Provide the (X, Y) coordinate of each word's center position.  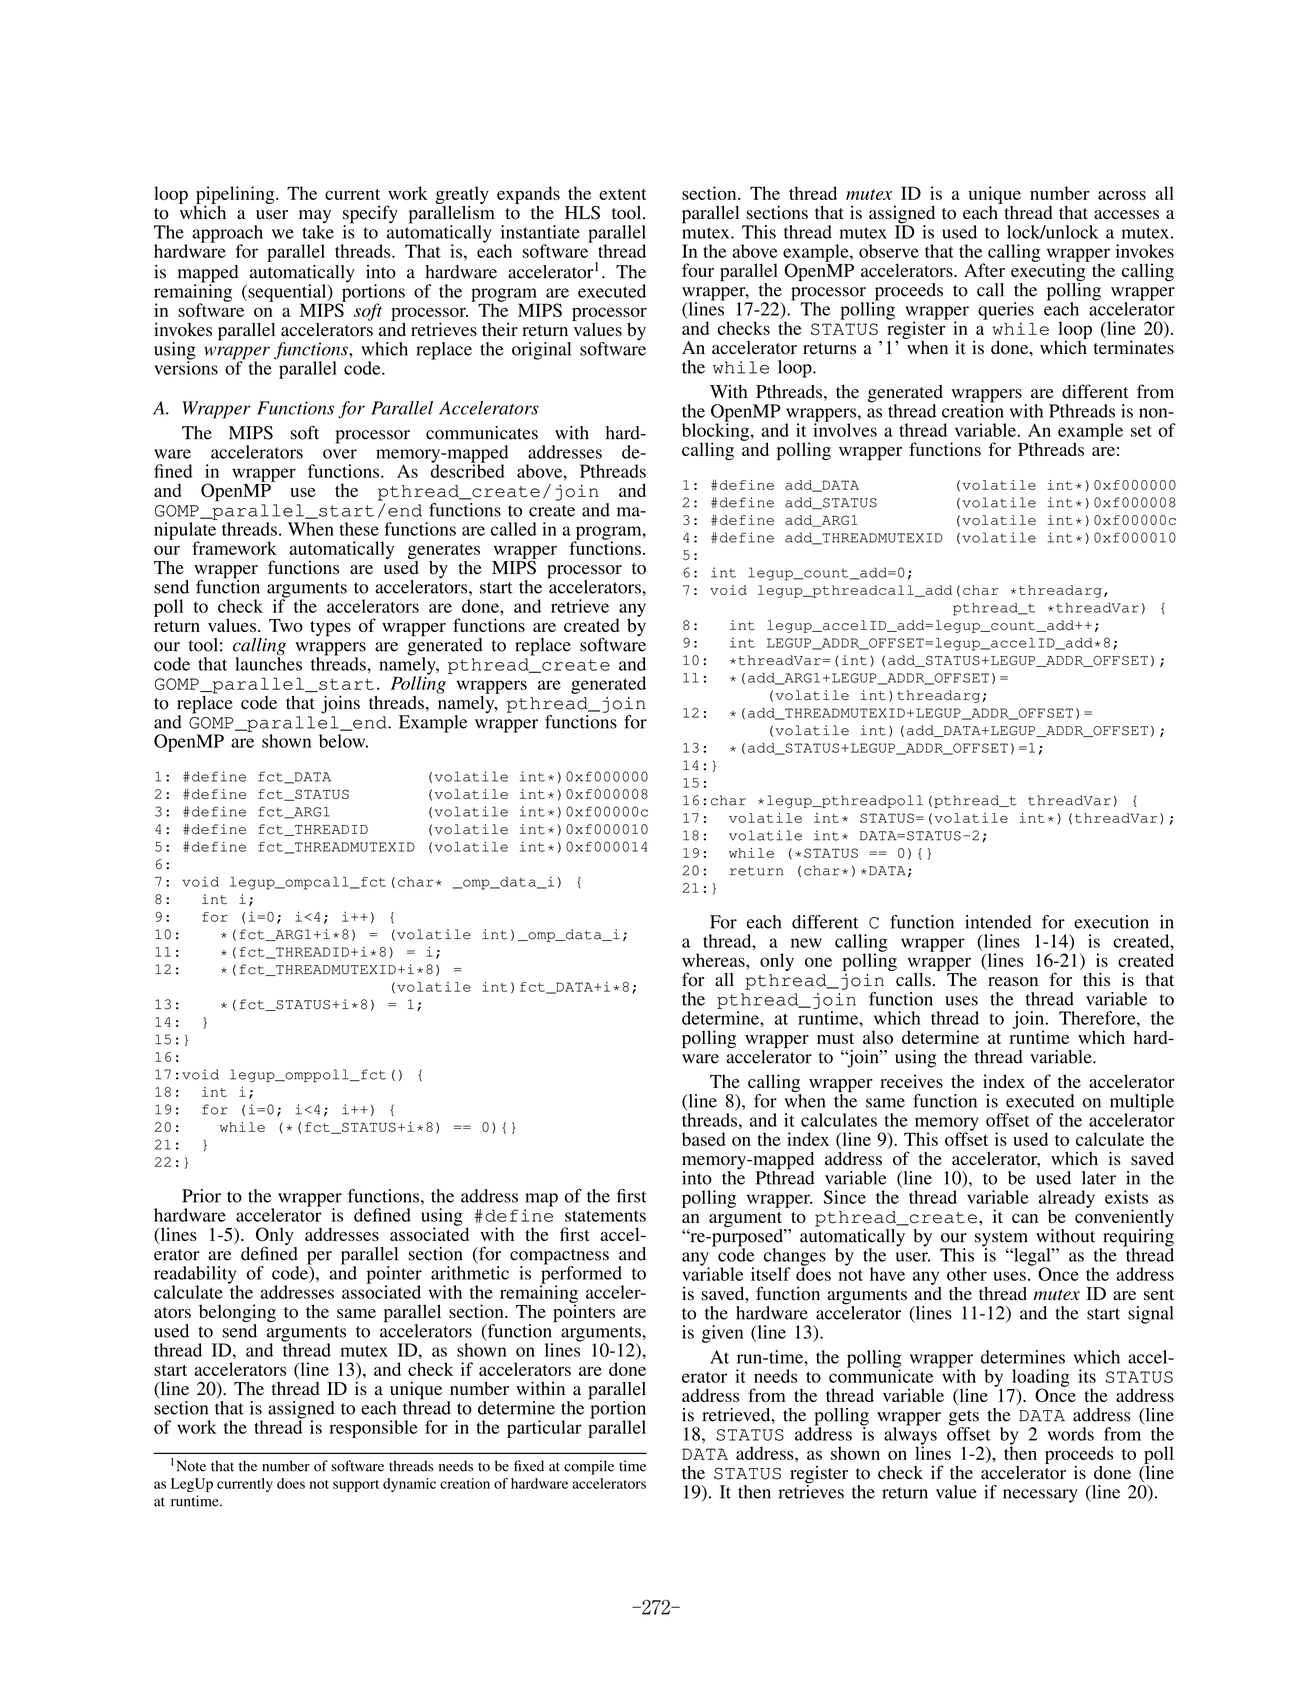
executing (1049, 272)
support (356, 1486)
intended (998, 922)
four (698, 270)
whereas (714, 960)
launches (268, 664)
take (318, 232)
